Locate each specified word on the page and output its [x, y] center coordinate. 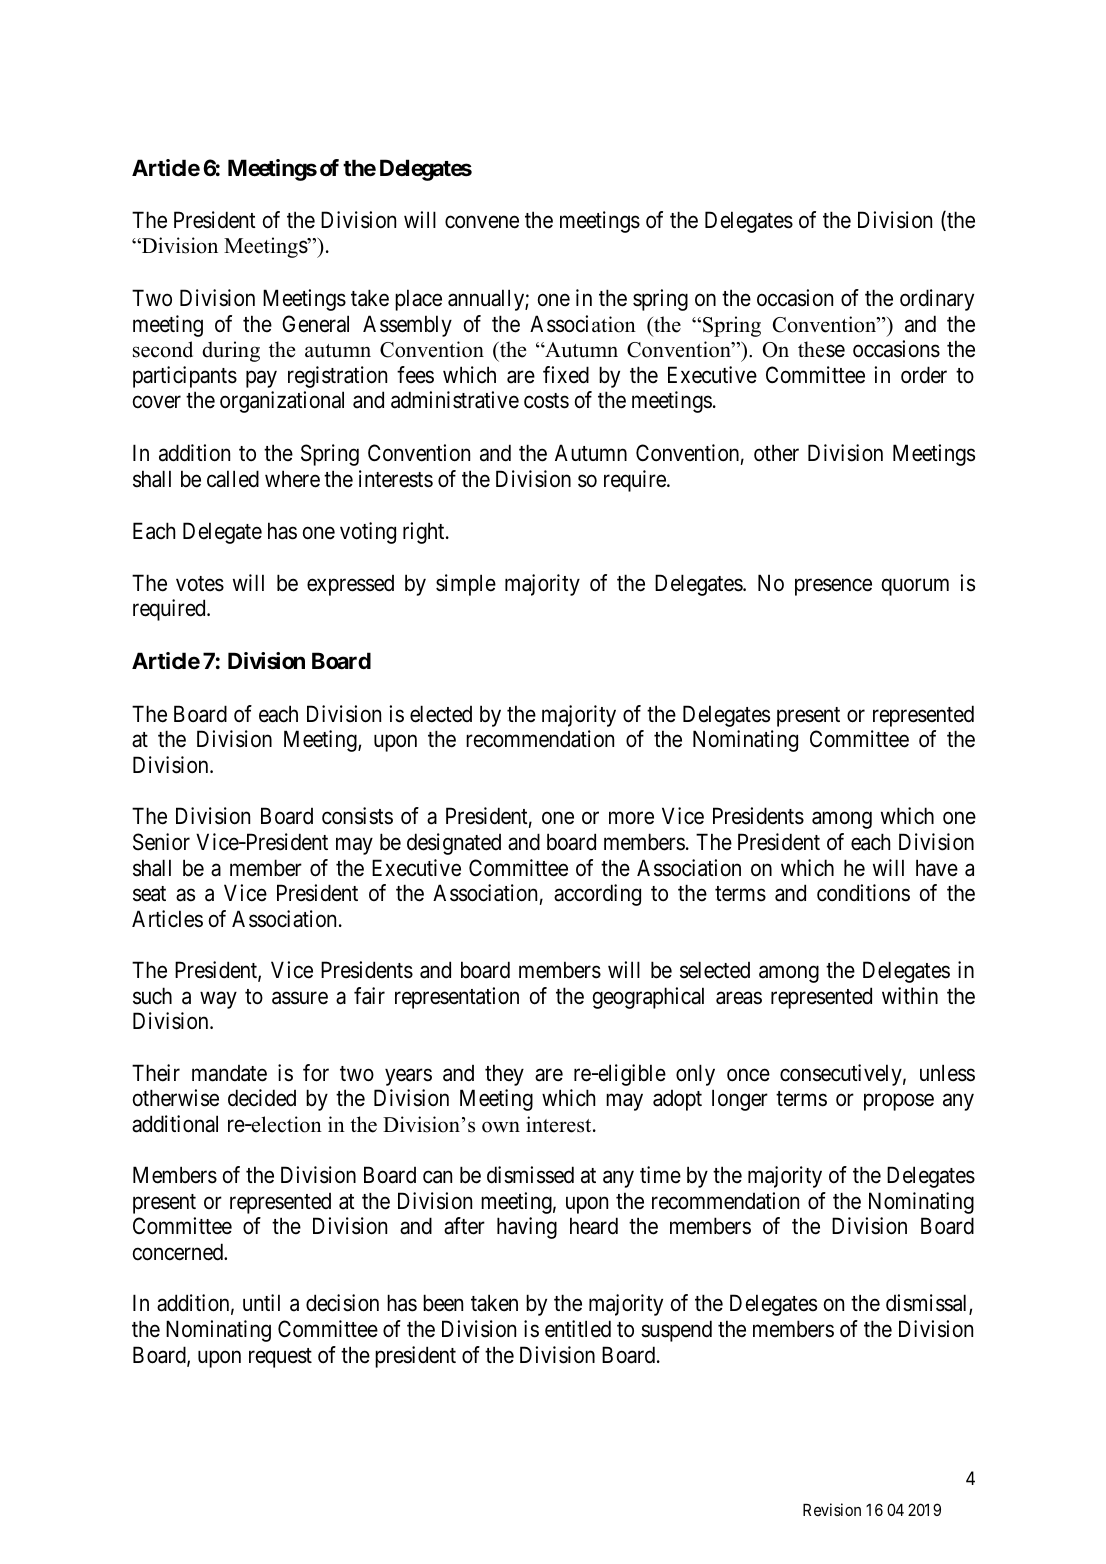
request [280, 1358]
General [315, 324]
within [910, 995]
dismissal [928, 1304]
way [218, 1000]
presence [833, 587]
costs [546, 401]
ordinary [937, 300]
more [631, 818]
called [233, 479]
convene [482, 222]
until [261, 1302]
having [527, 1228]
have [937, 868]
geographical [648, 998]
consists [357, 816]
